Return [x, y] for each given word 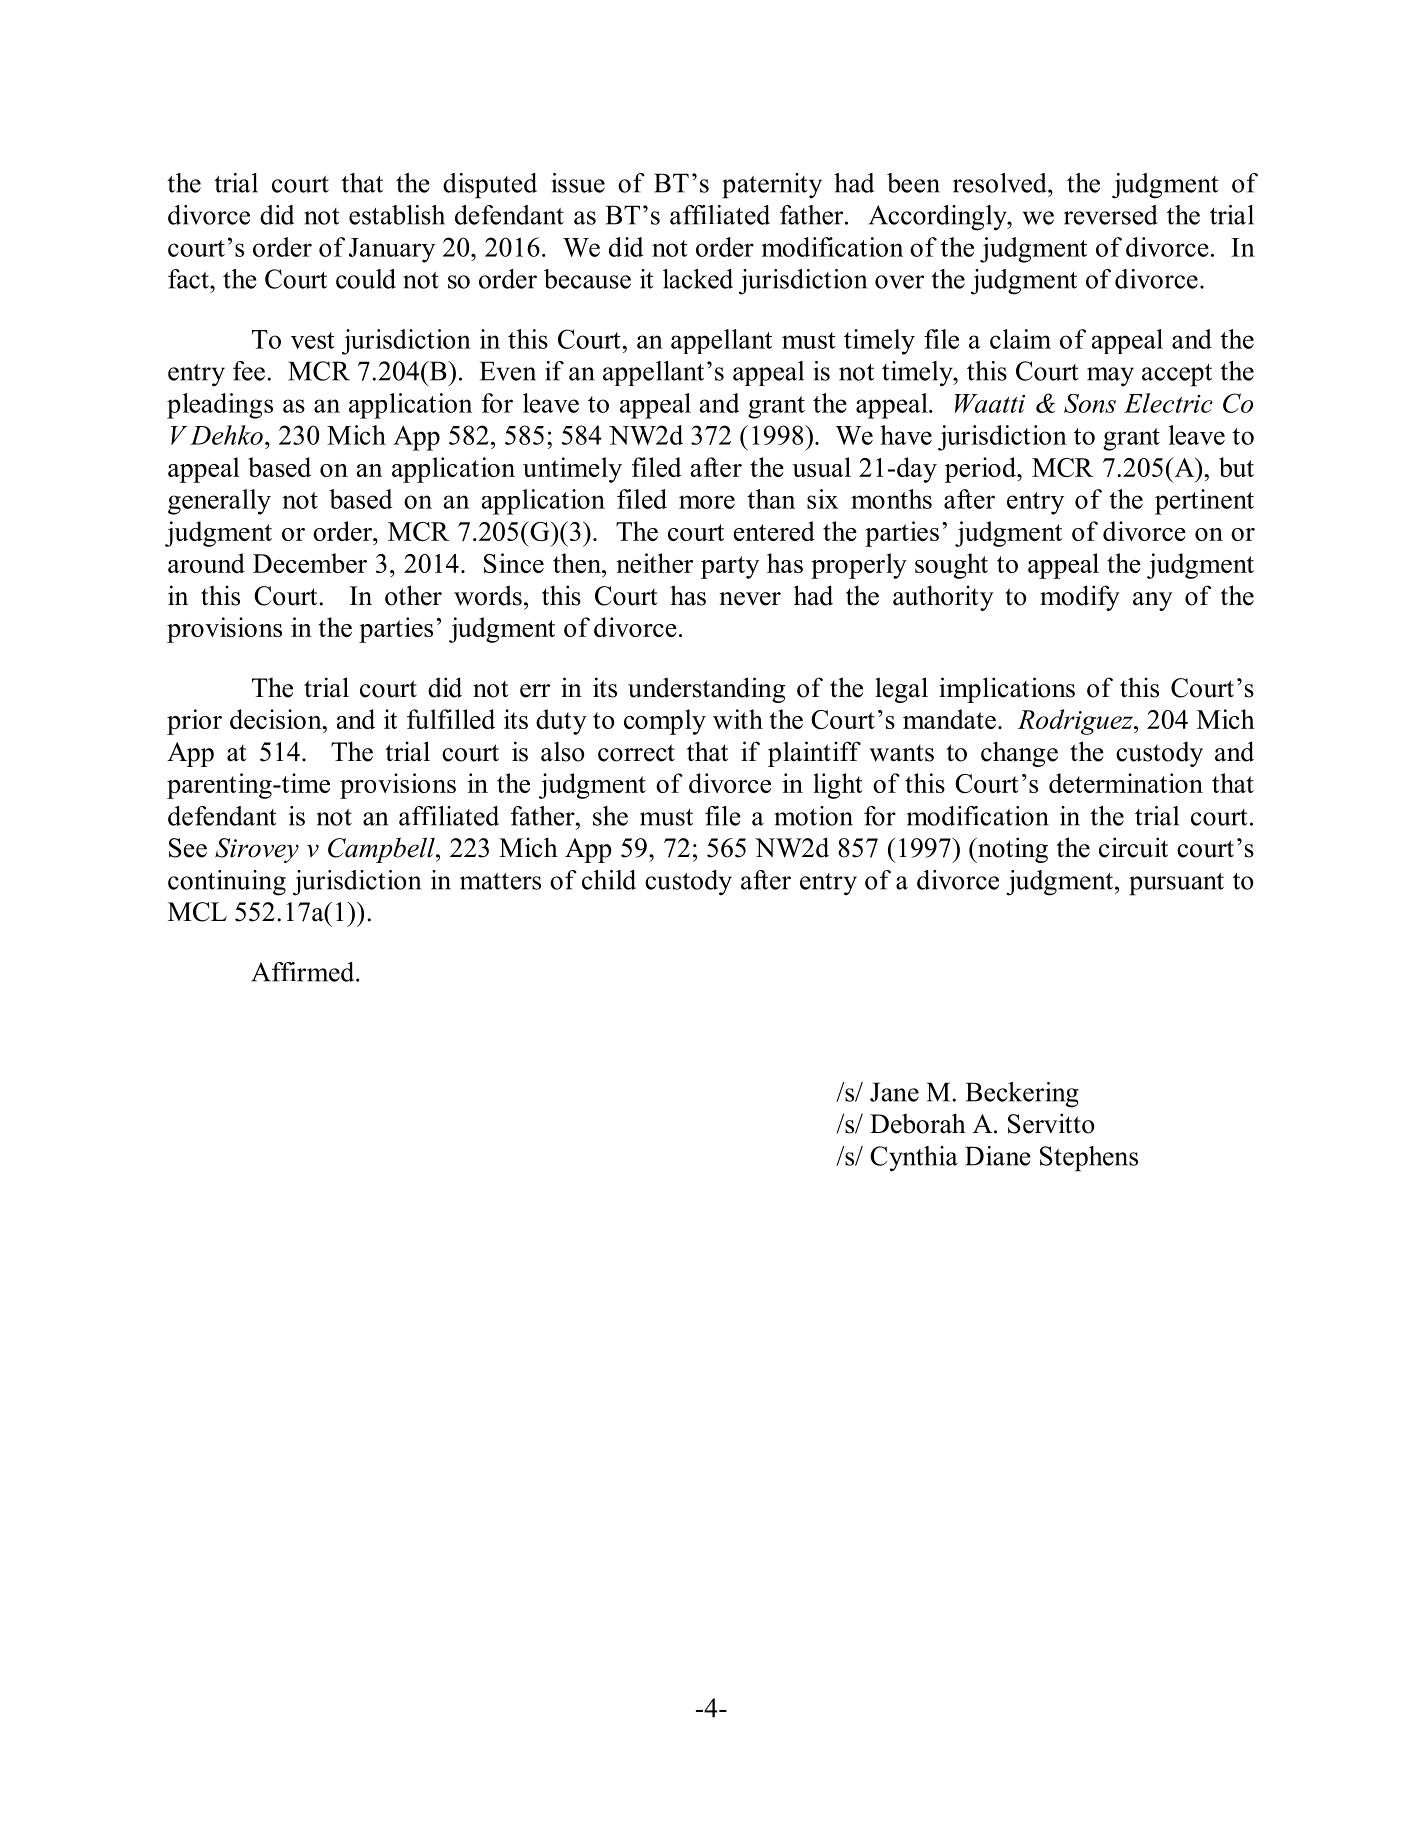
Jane [894, 1092]
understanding [706, 690]
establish [397, 215]
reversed [1111, 215]
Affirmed [304, 972]
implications [1007, 690]
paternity [772, 186]
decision [277, 719]
